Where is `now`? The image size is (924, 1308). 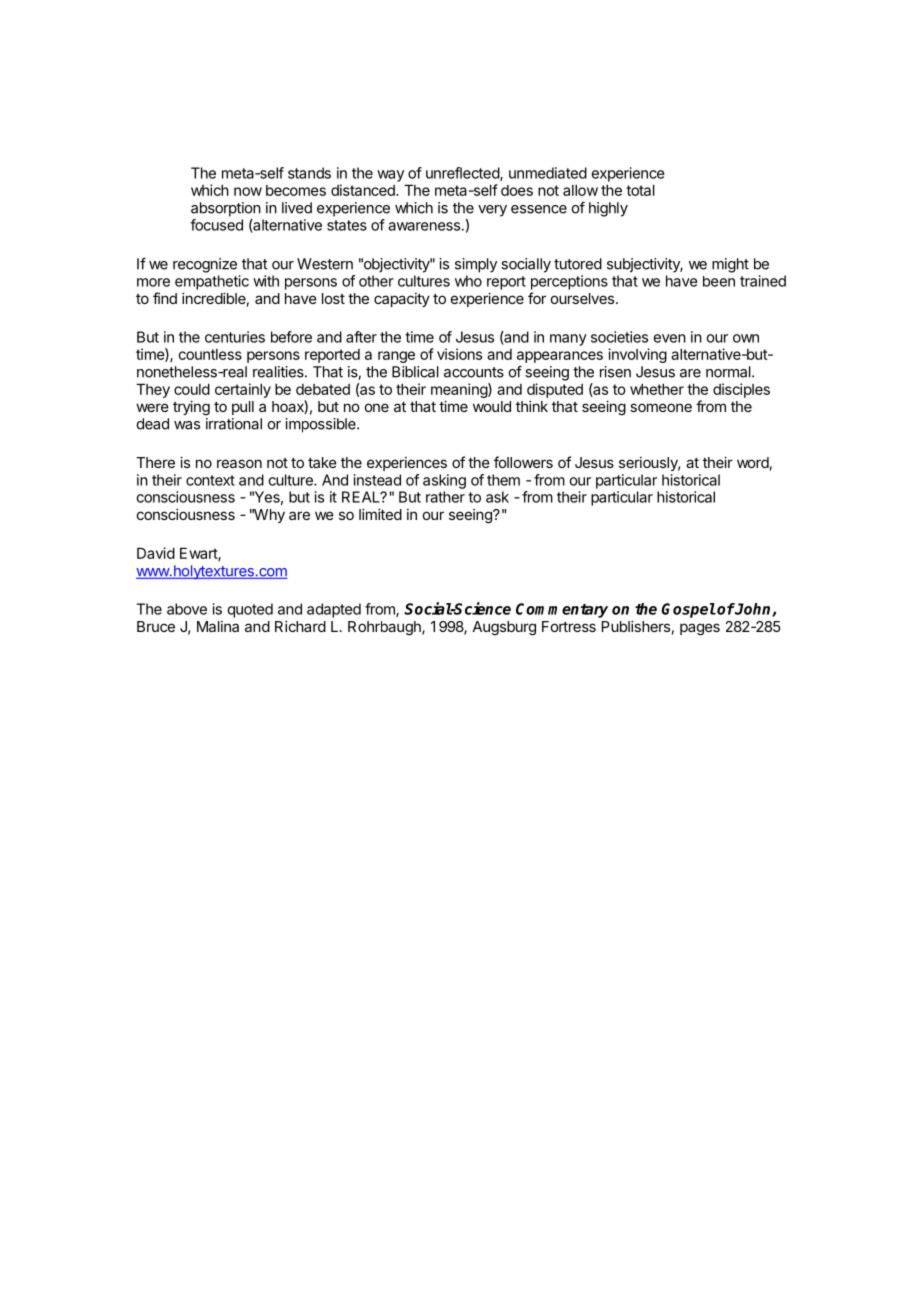
now is located at coordinates (248, 191).
